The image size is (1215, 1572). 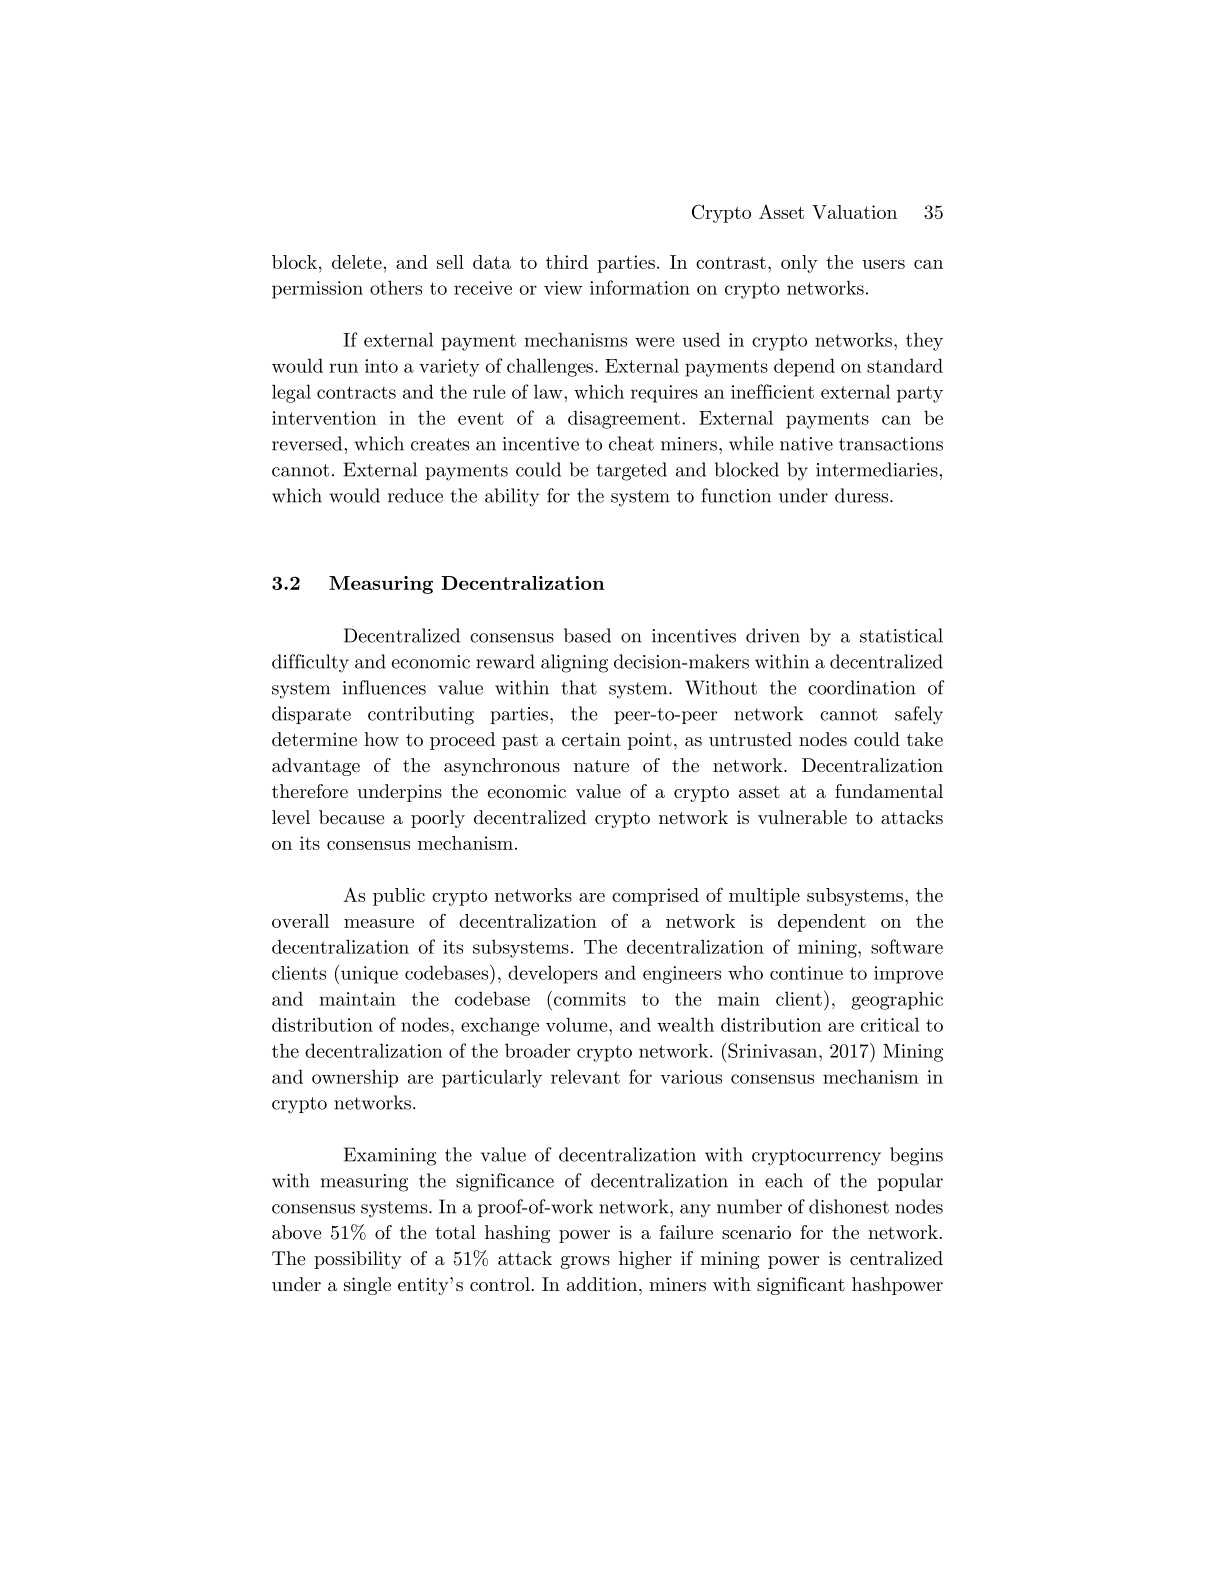 What do you see at coordinates (567, 262) in the screenshot?
I see `third` at bounding box center [567, 262].
